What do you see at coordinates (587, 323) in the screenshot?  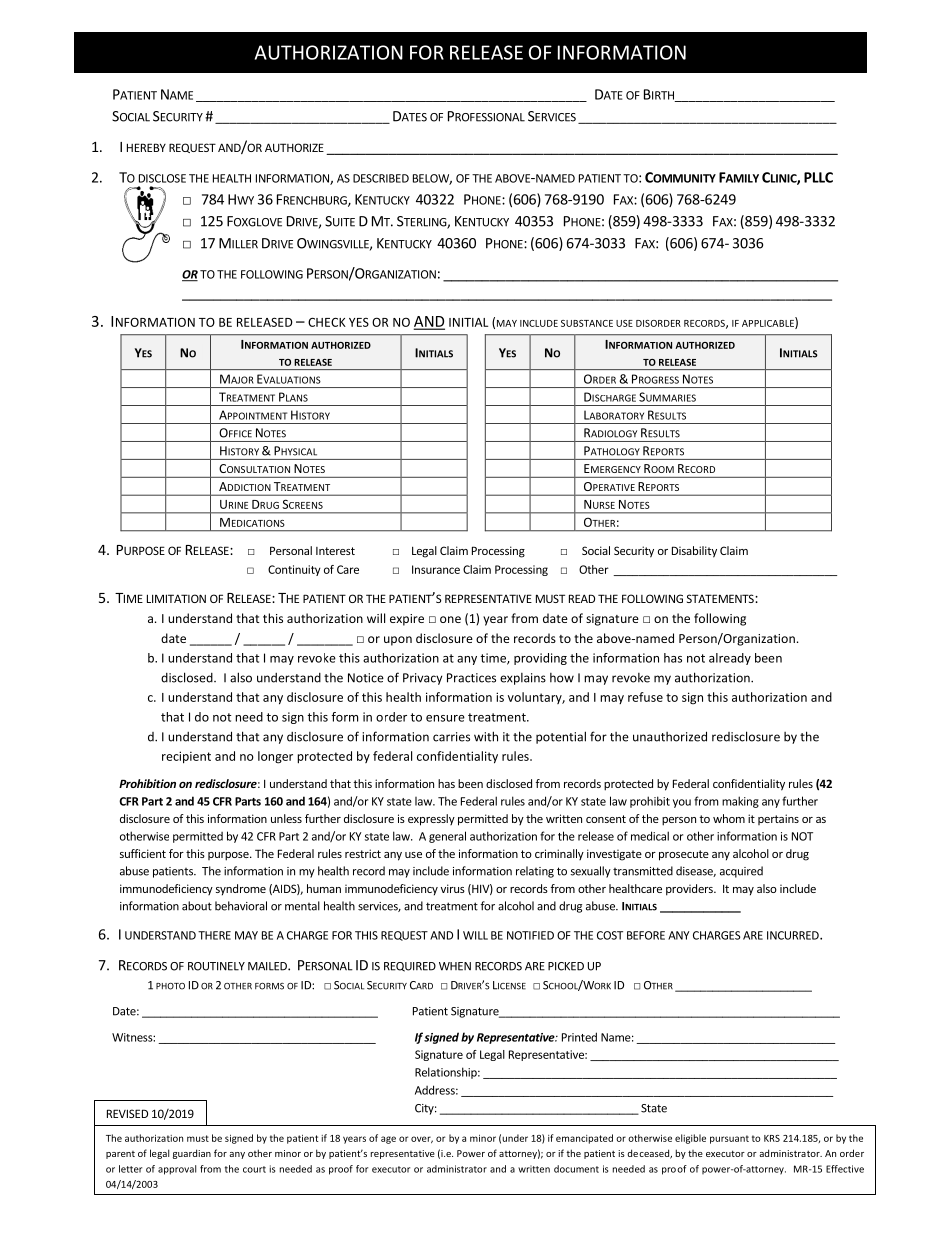 I see `SUBSTANCE` at bounding box center [587, 323].
